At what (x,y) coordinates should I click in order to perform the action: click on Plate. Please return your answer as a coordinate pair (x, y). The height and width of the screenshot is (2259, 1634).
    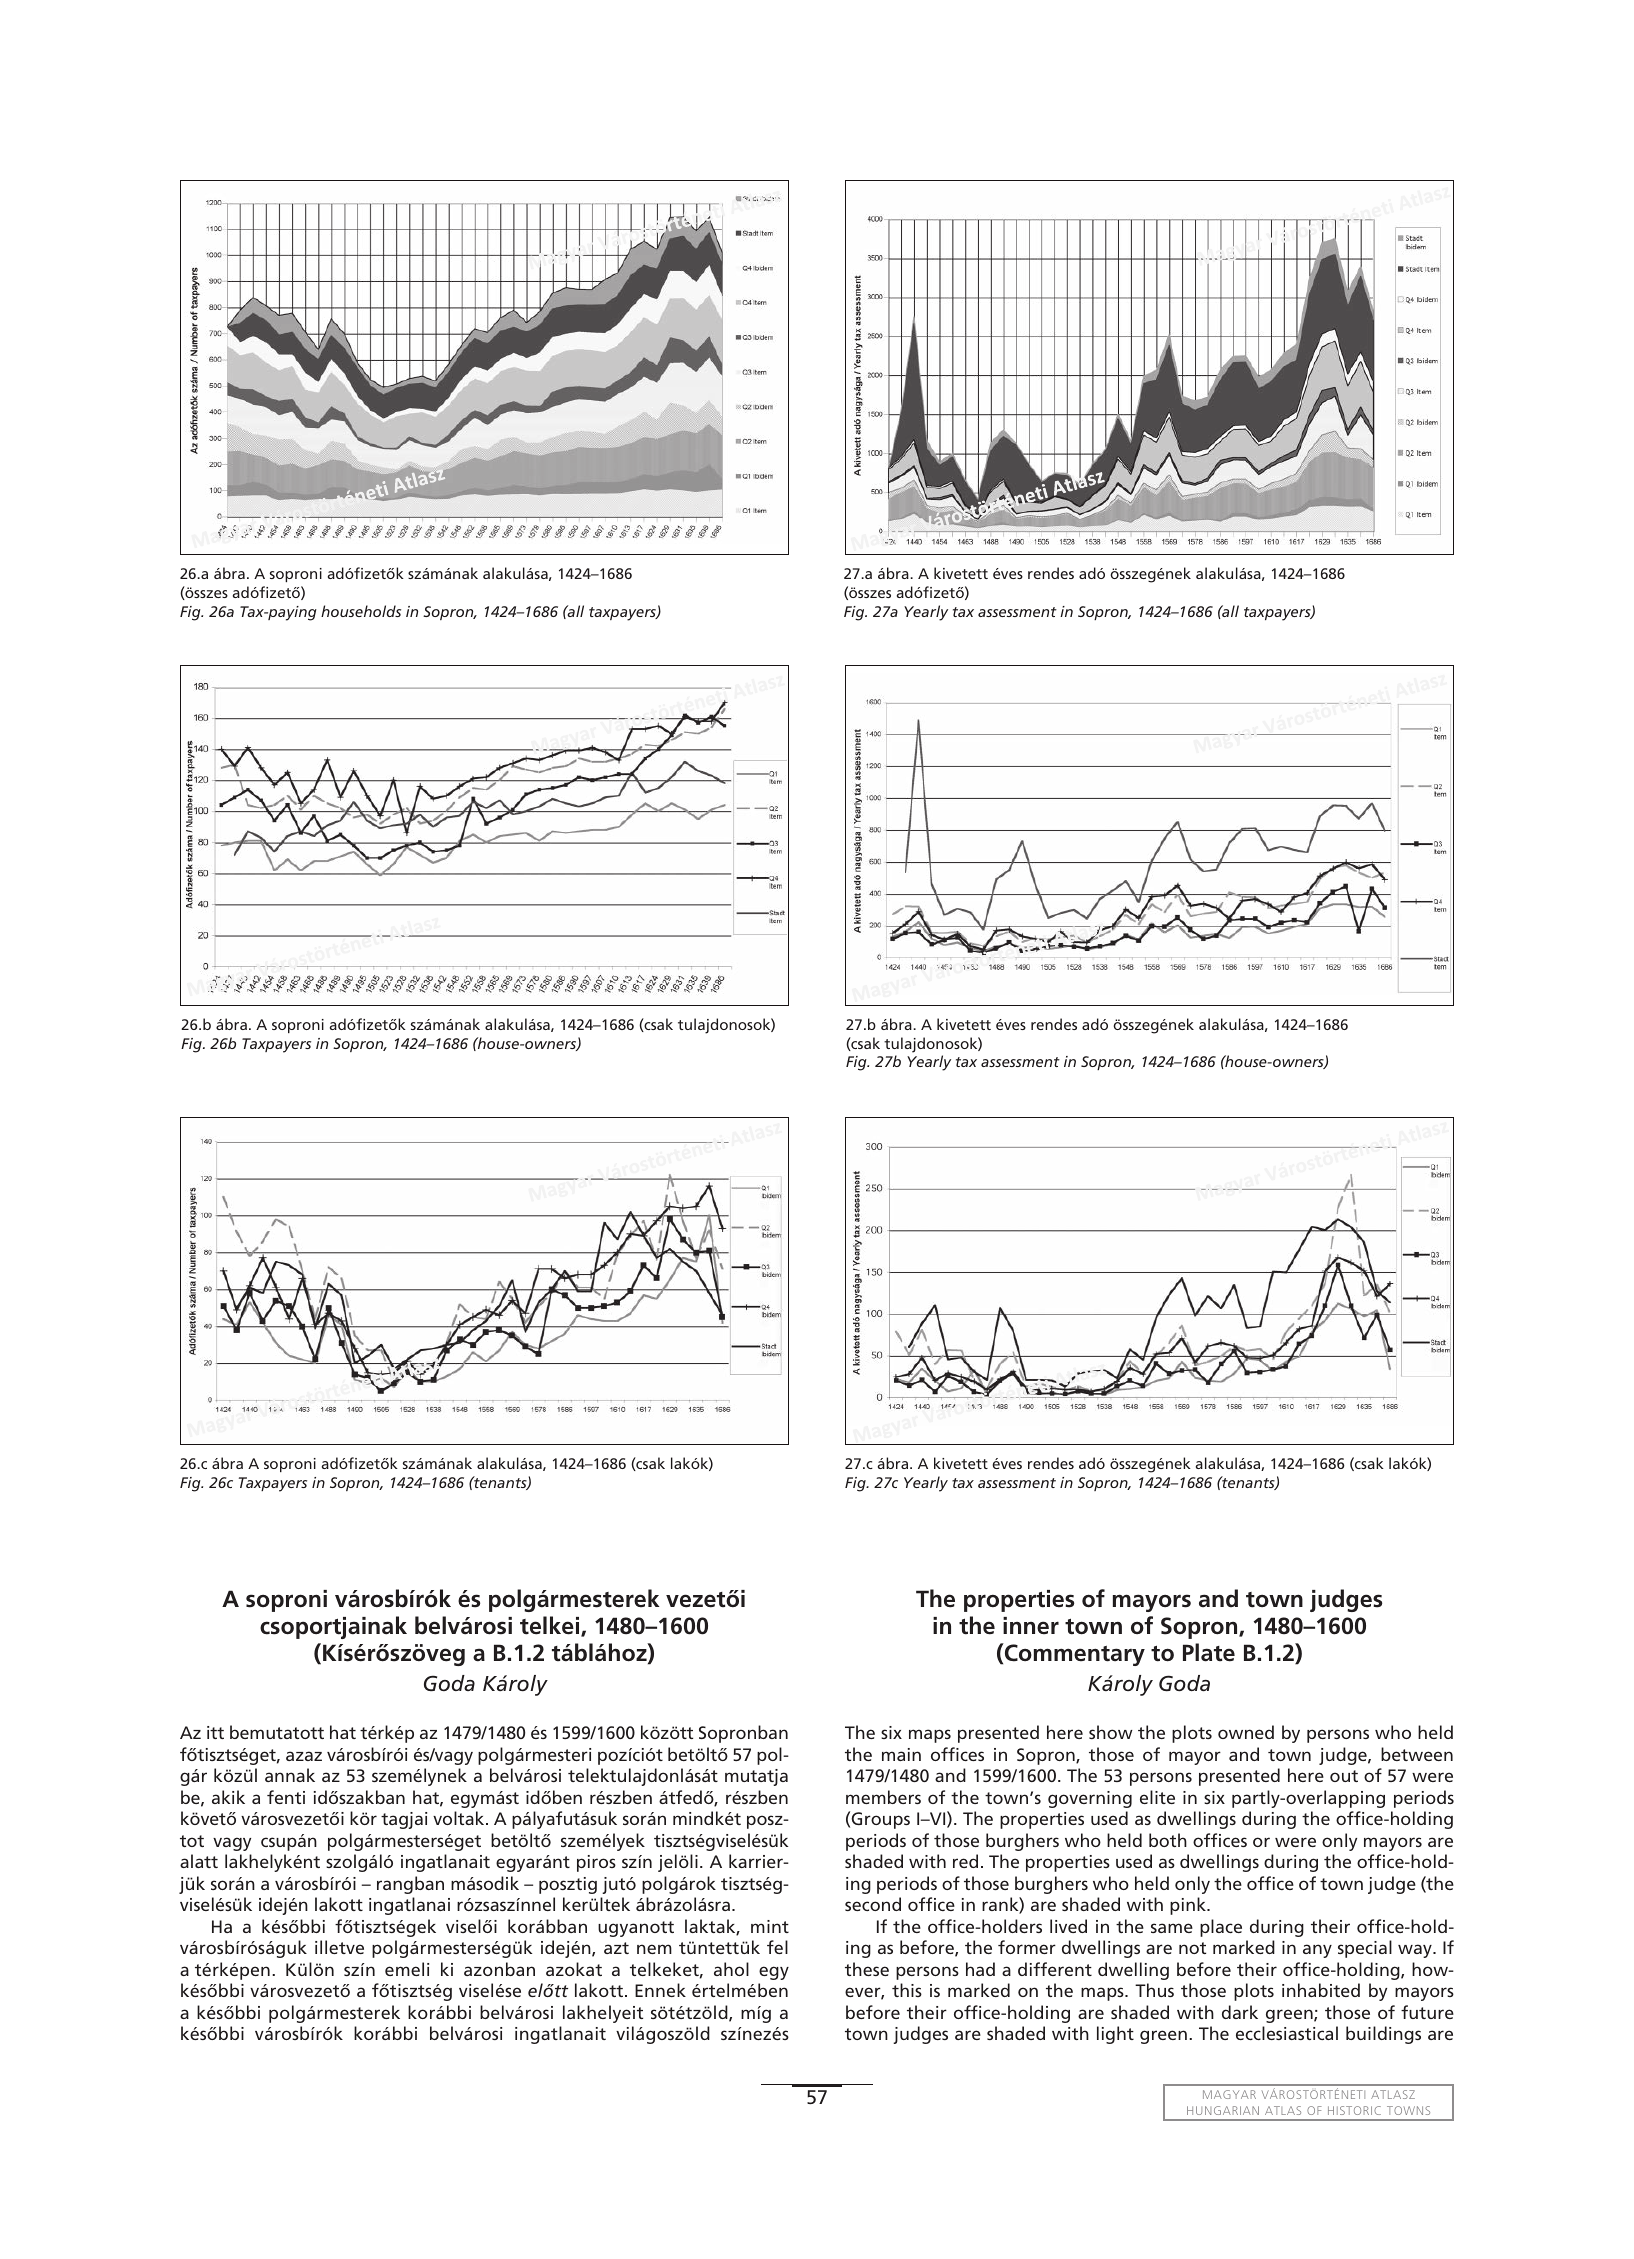
    Looking at the image, I should click on (1209, 1652).
